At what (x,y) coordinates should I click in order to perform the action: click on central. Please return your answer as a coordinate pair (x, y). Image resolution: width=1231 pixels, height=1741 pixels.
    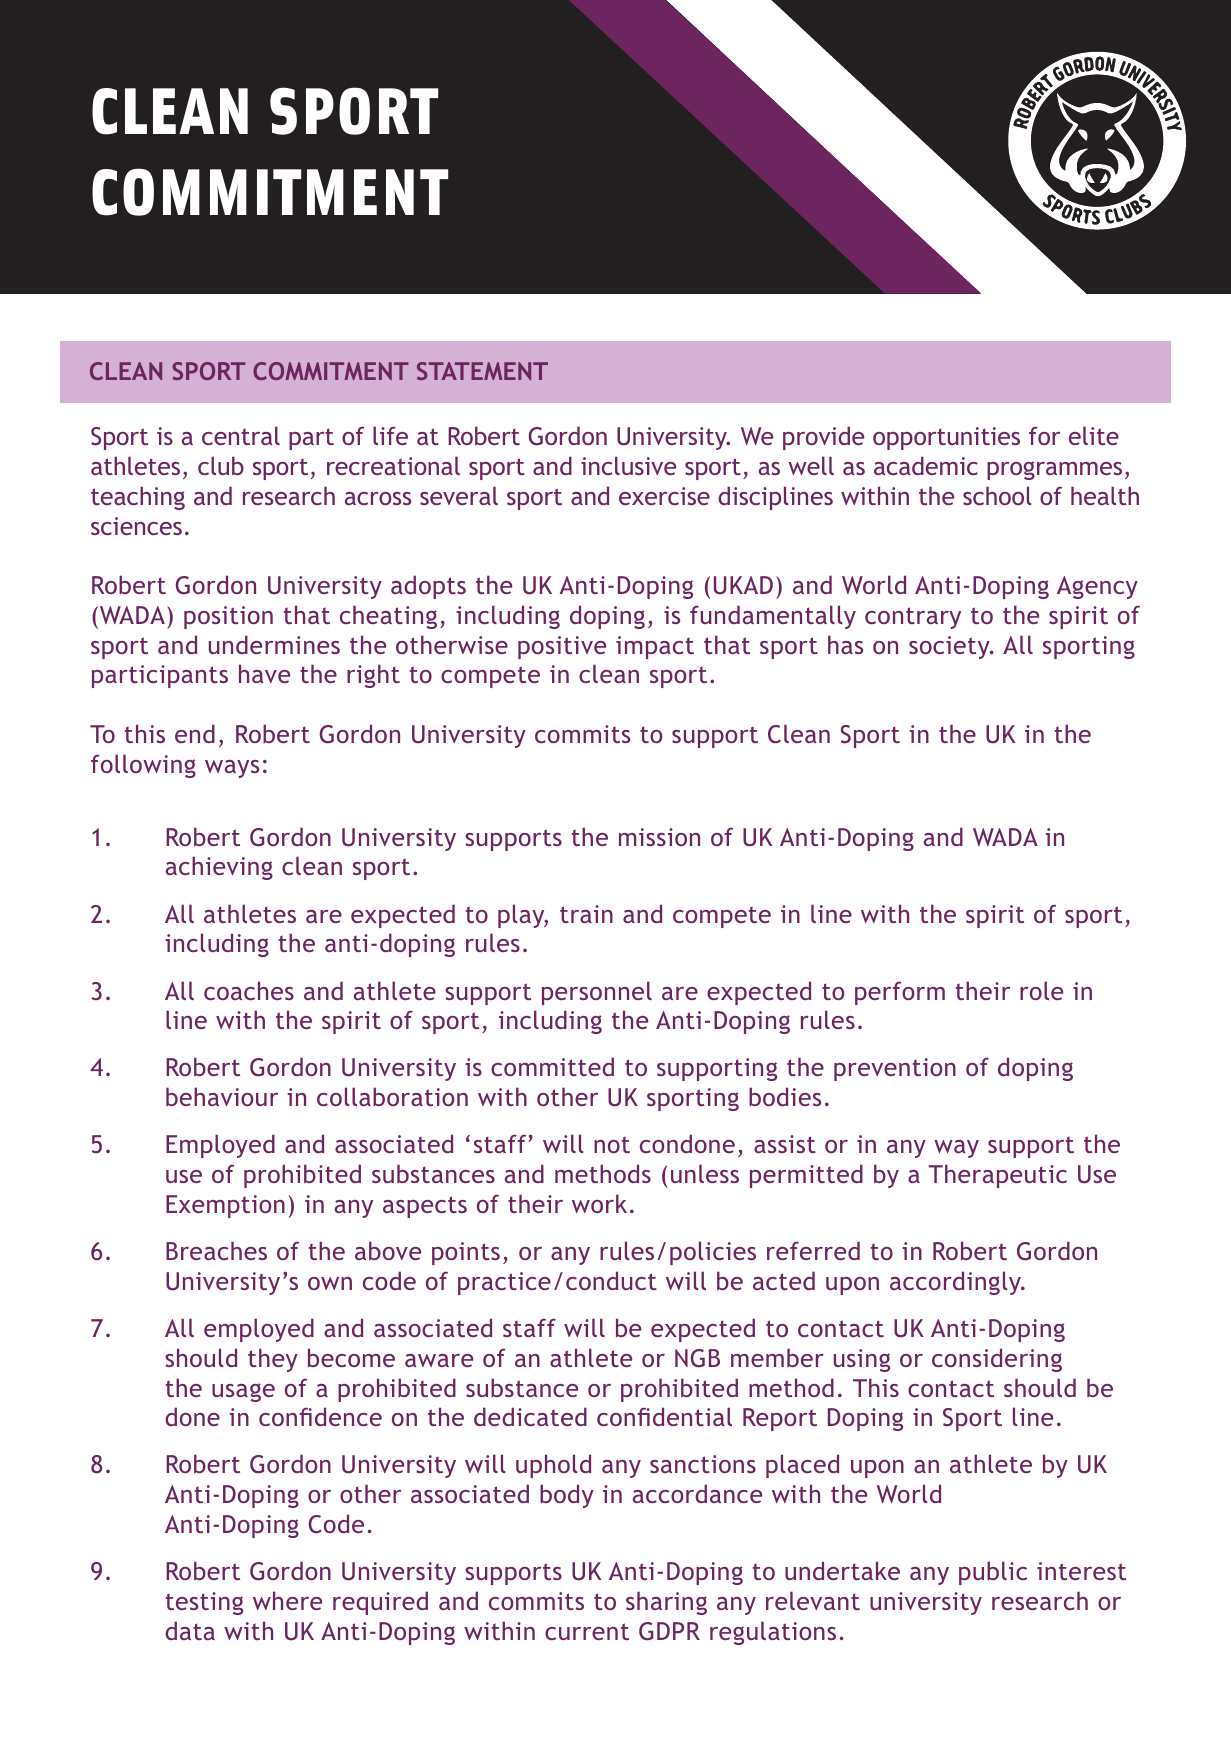
    Looking at the image, I should click on (241, 435).
